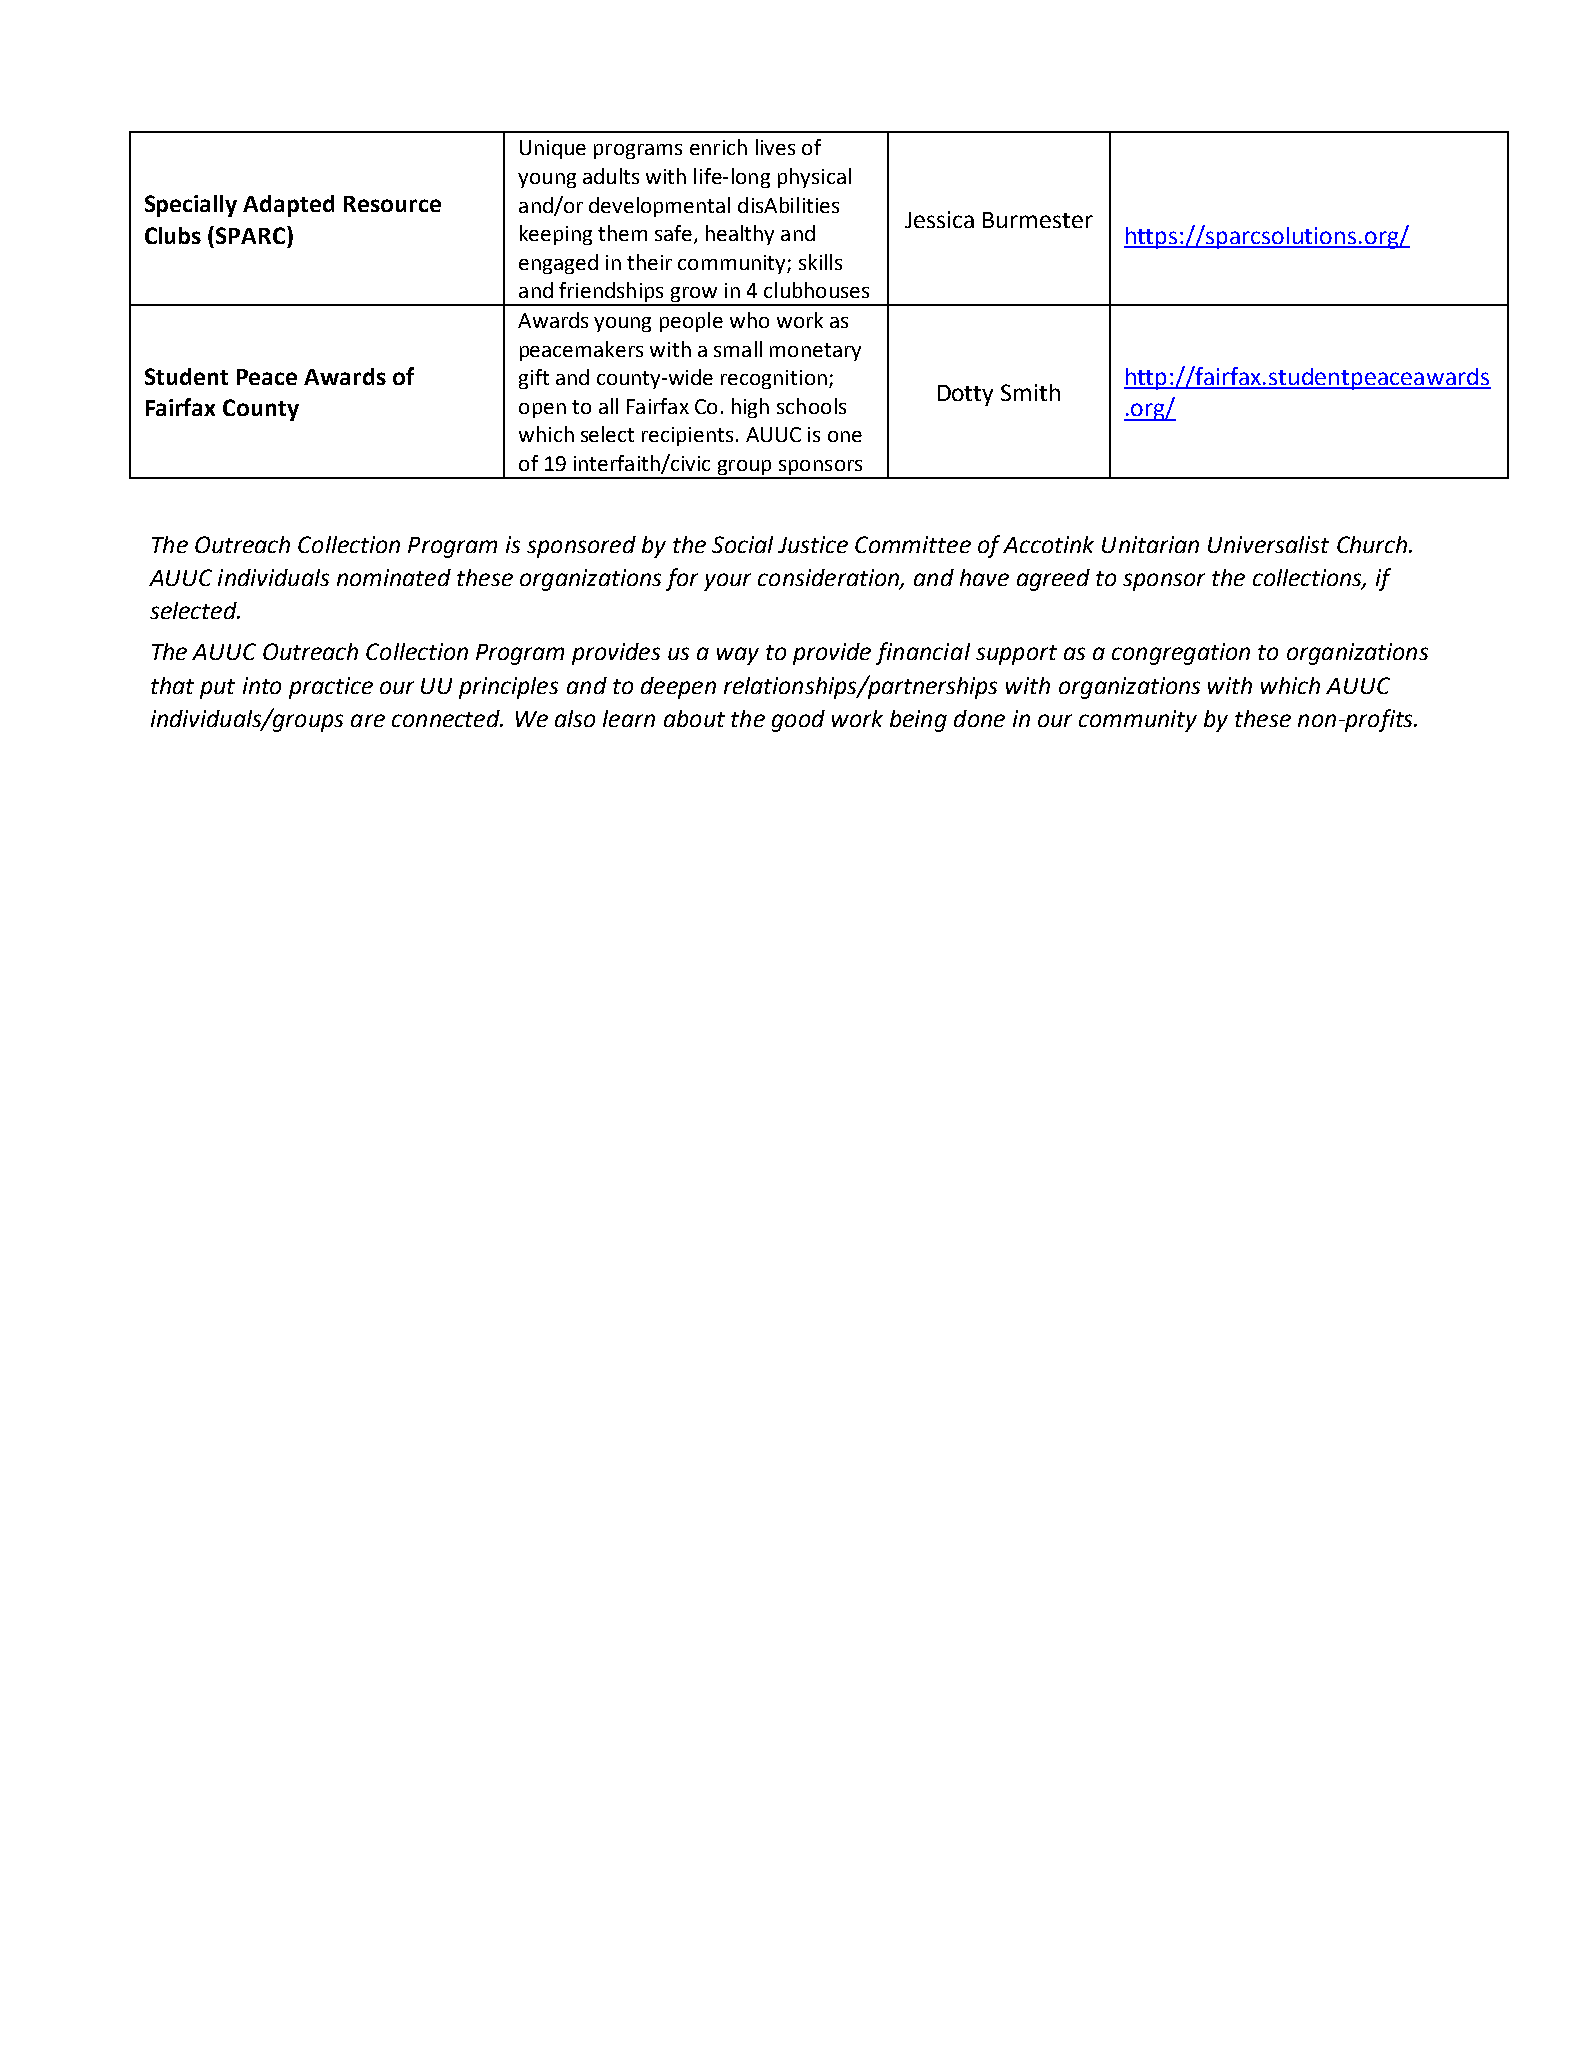 The width and height of the screenshot is (1592, 2060). I want to click on Adapted, so click(288, 206).
